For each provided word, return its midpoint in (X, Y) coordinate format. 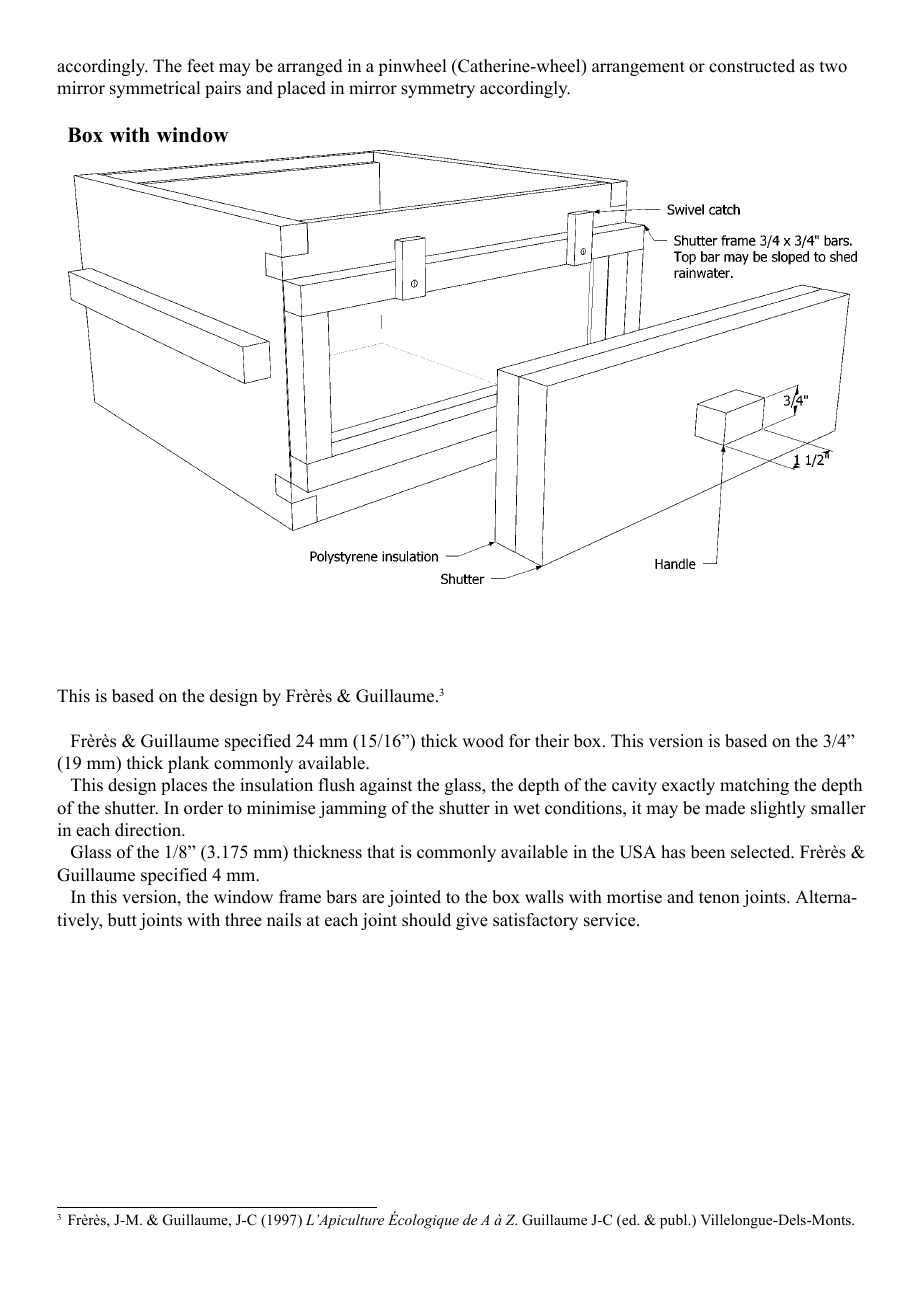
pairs (223, 89)
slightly (778, 809)
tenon (719, 898)
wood (483, 741)
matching (754, 786)
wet (526, 809)
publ (675, 1221)
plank (188, 764)
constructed (752, 66)
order (203, 808)
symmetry (438, 90)
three (243, 920)
